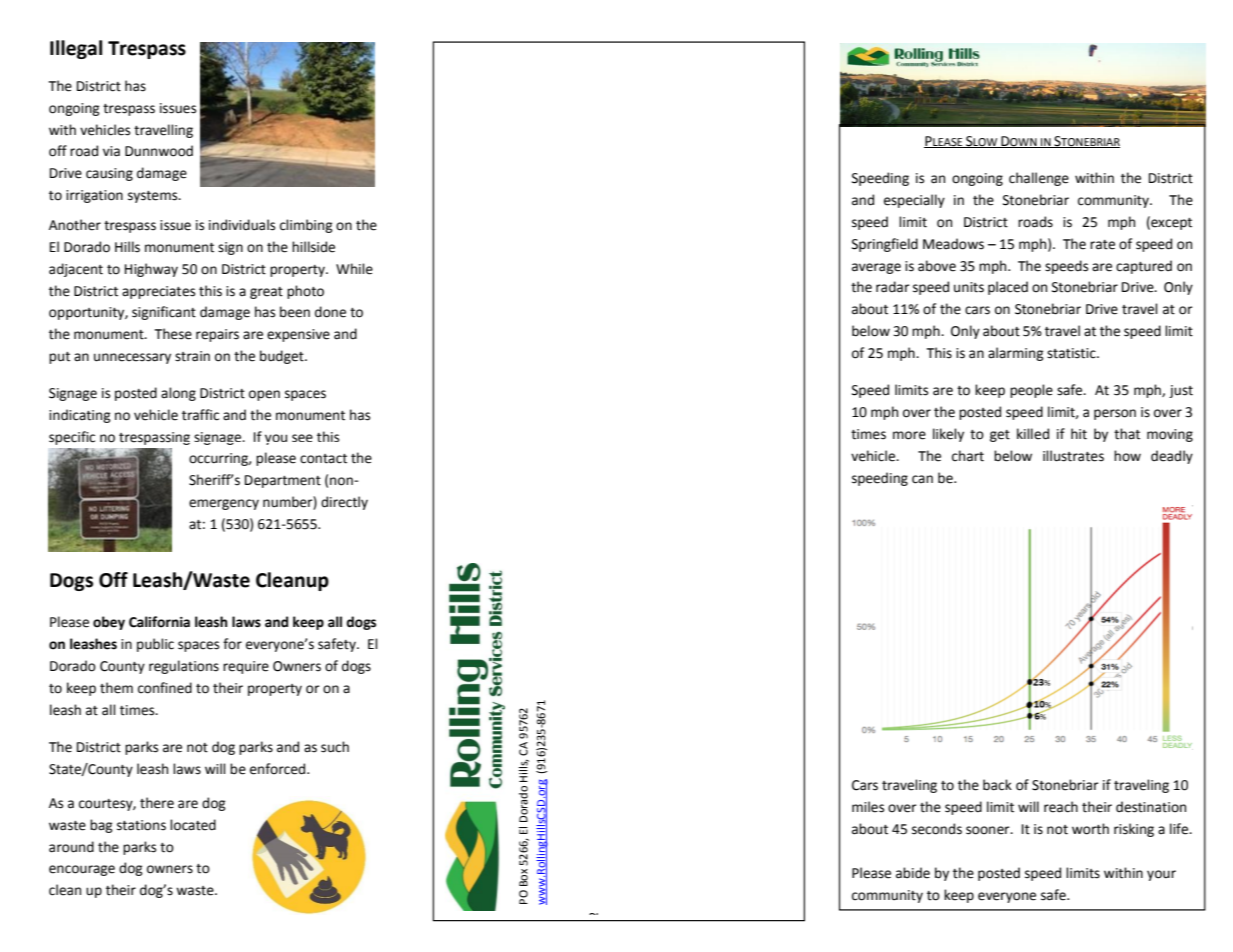  Describe the element at coordinates (1039, 179) in the document. I see `challenge` at that location.
